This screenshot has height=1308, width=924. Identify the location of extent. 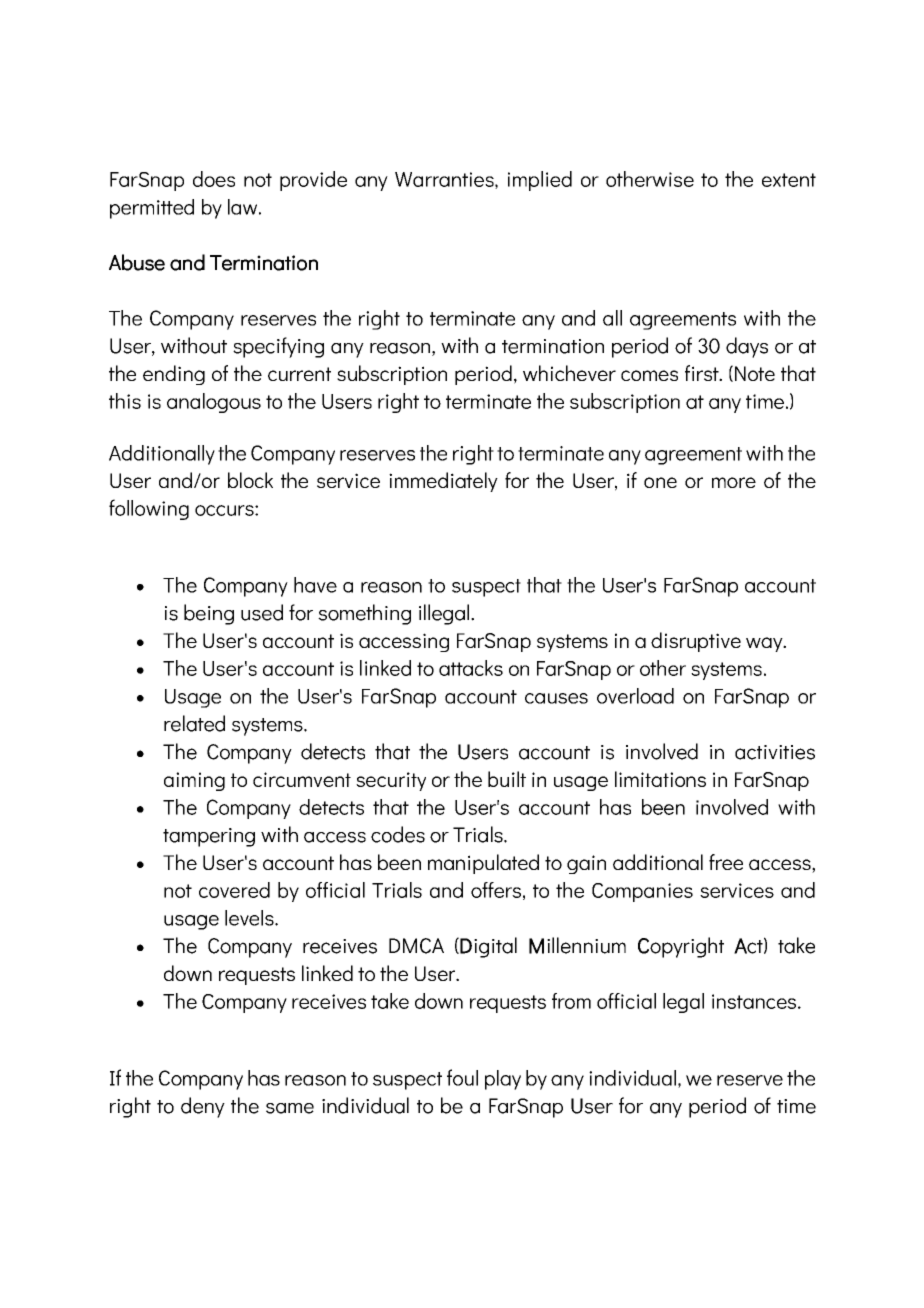
(789, 180).
